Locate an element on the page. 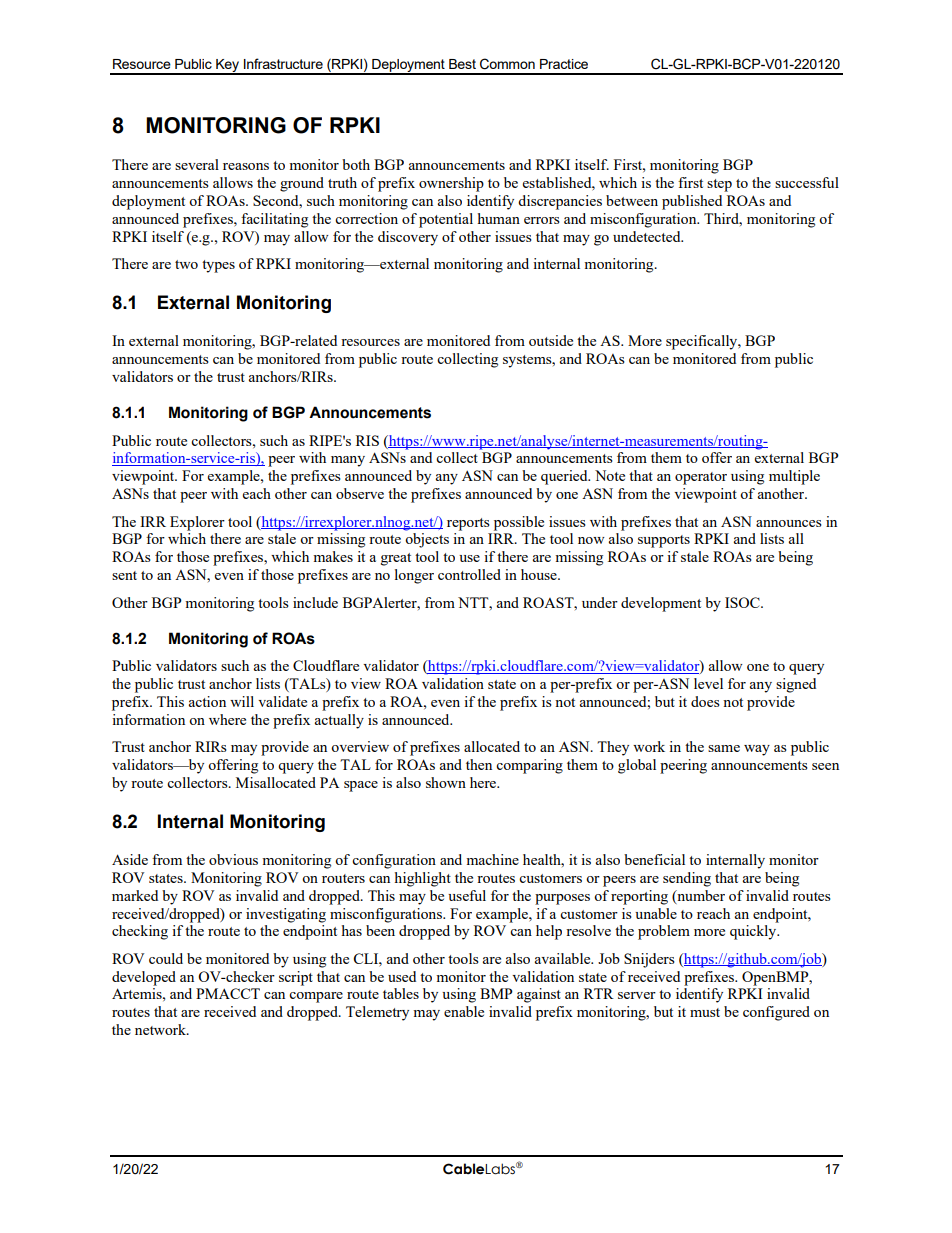 Image resolution: width=952 pixels, height=1233 pixels. step is located at coordinates (719, 185).
